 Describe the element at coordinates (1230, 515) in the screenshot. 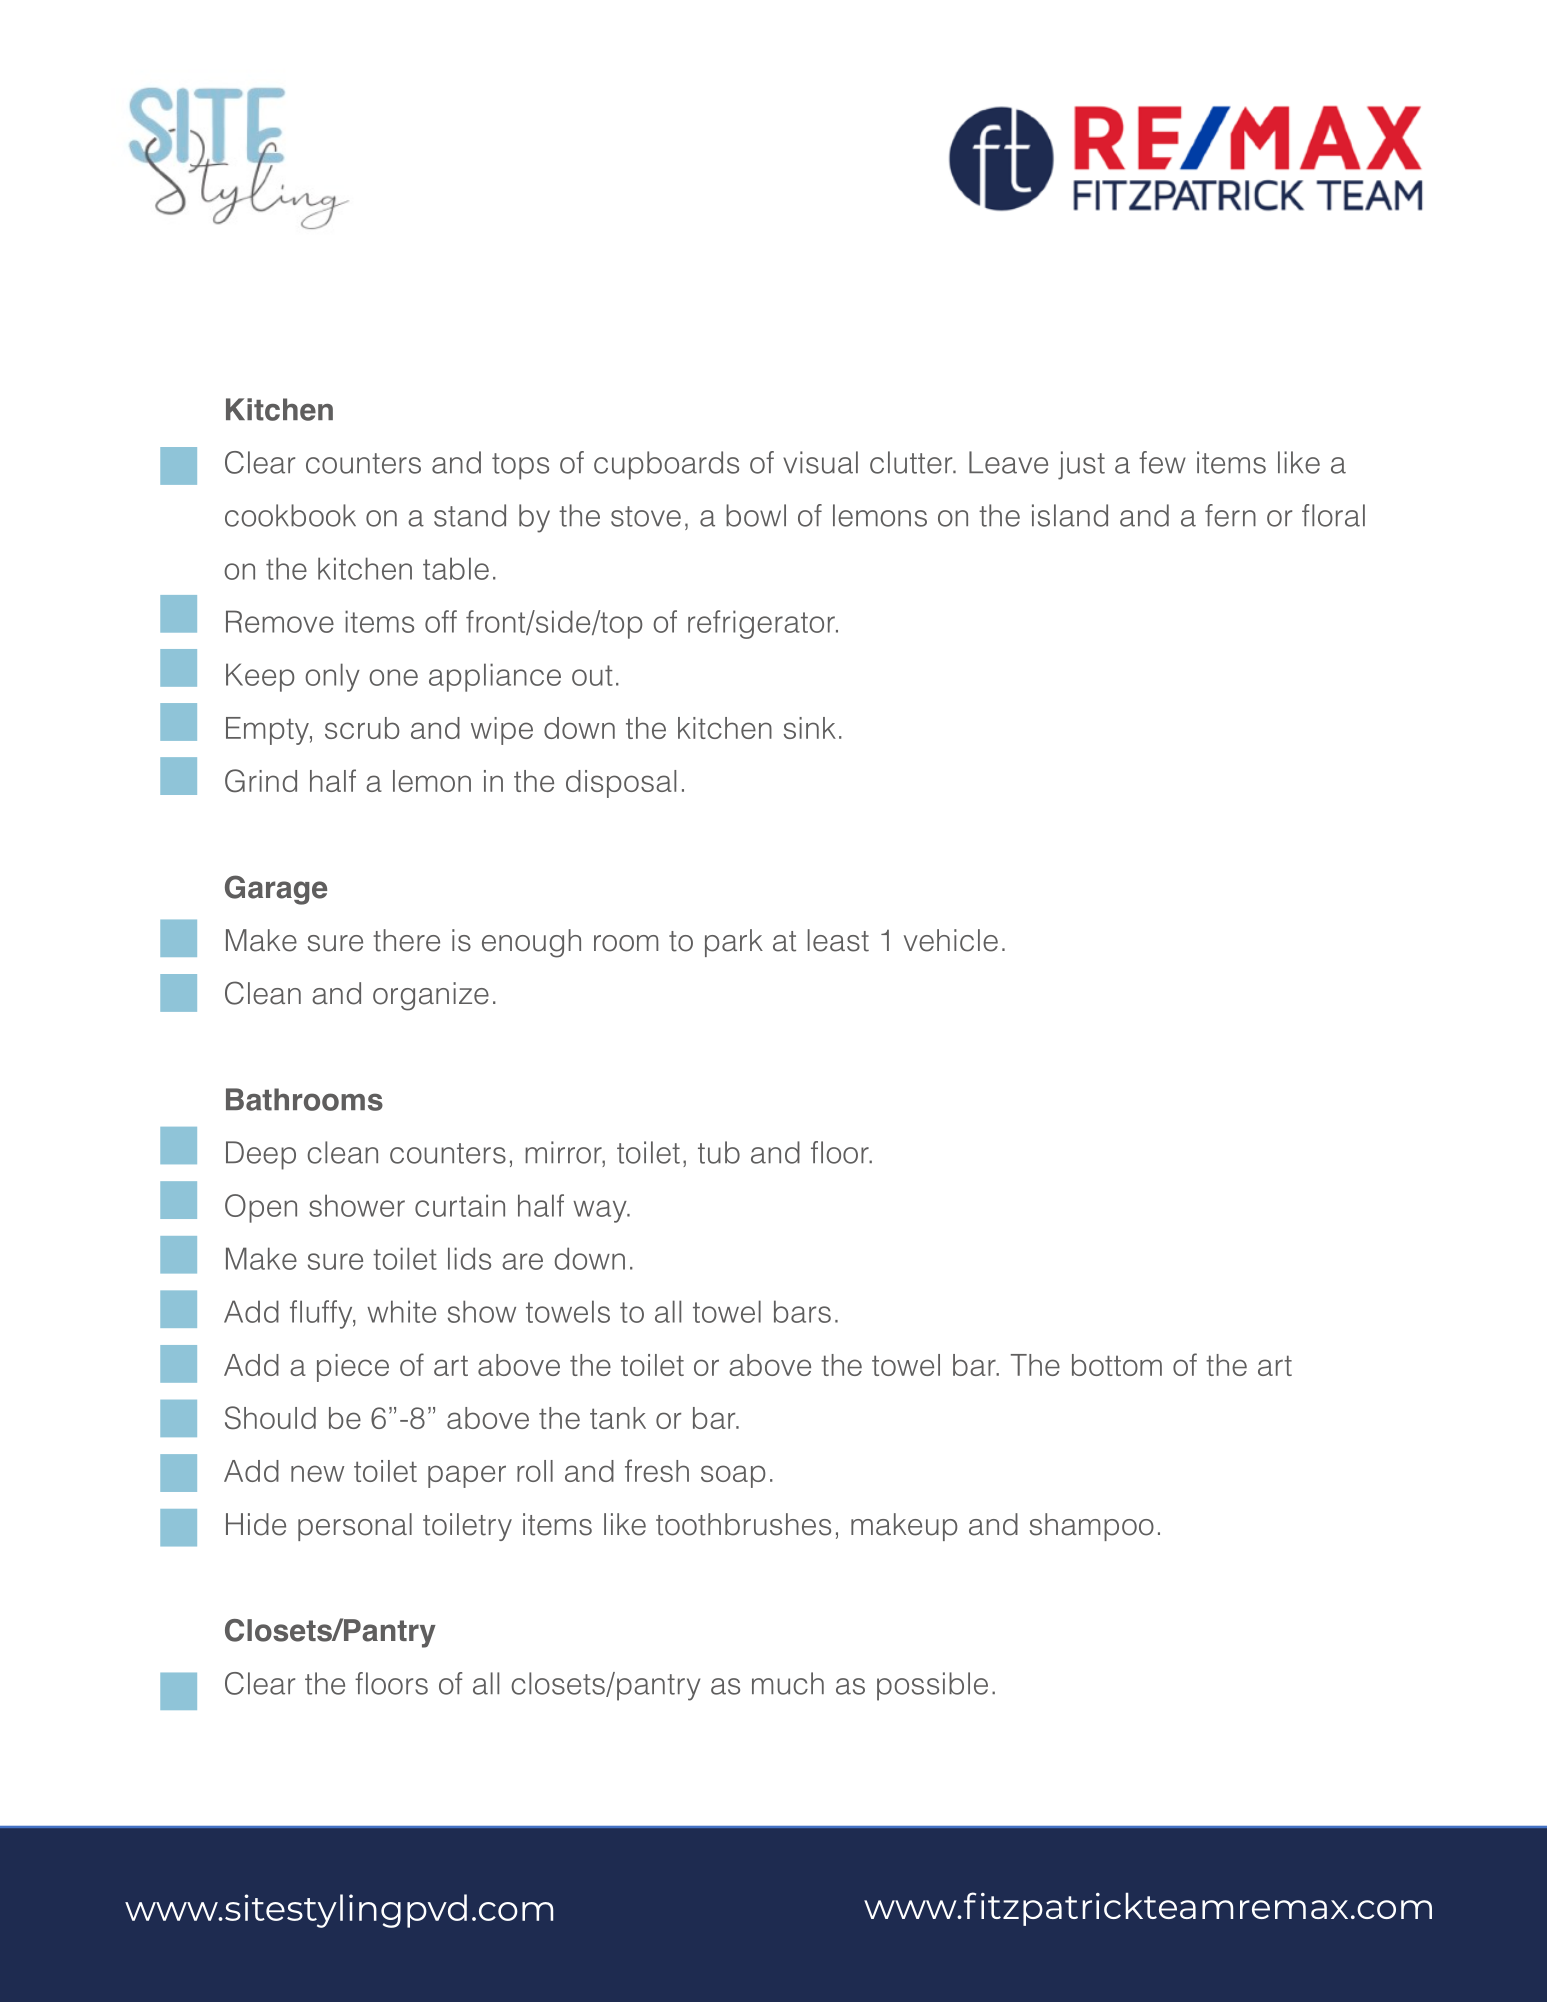

I see `fern` at that location.
